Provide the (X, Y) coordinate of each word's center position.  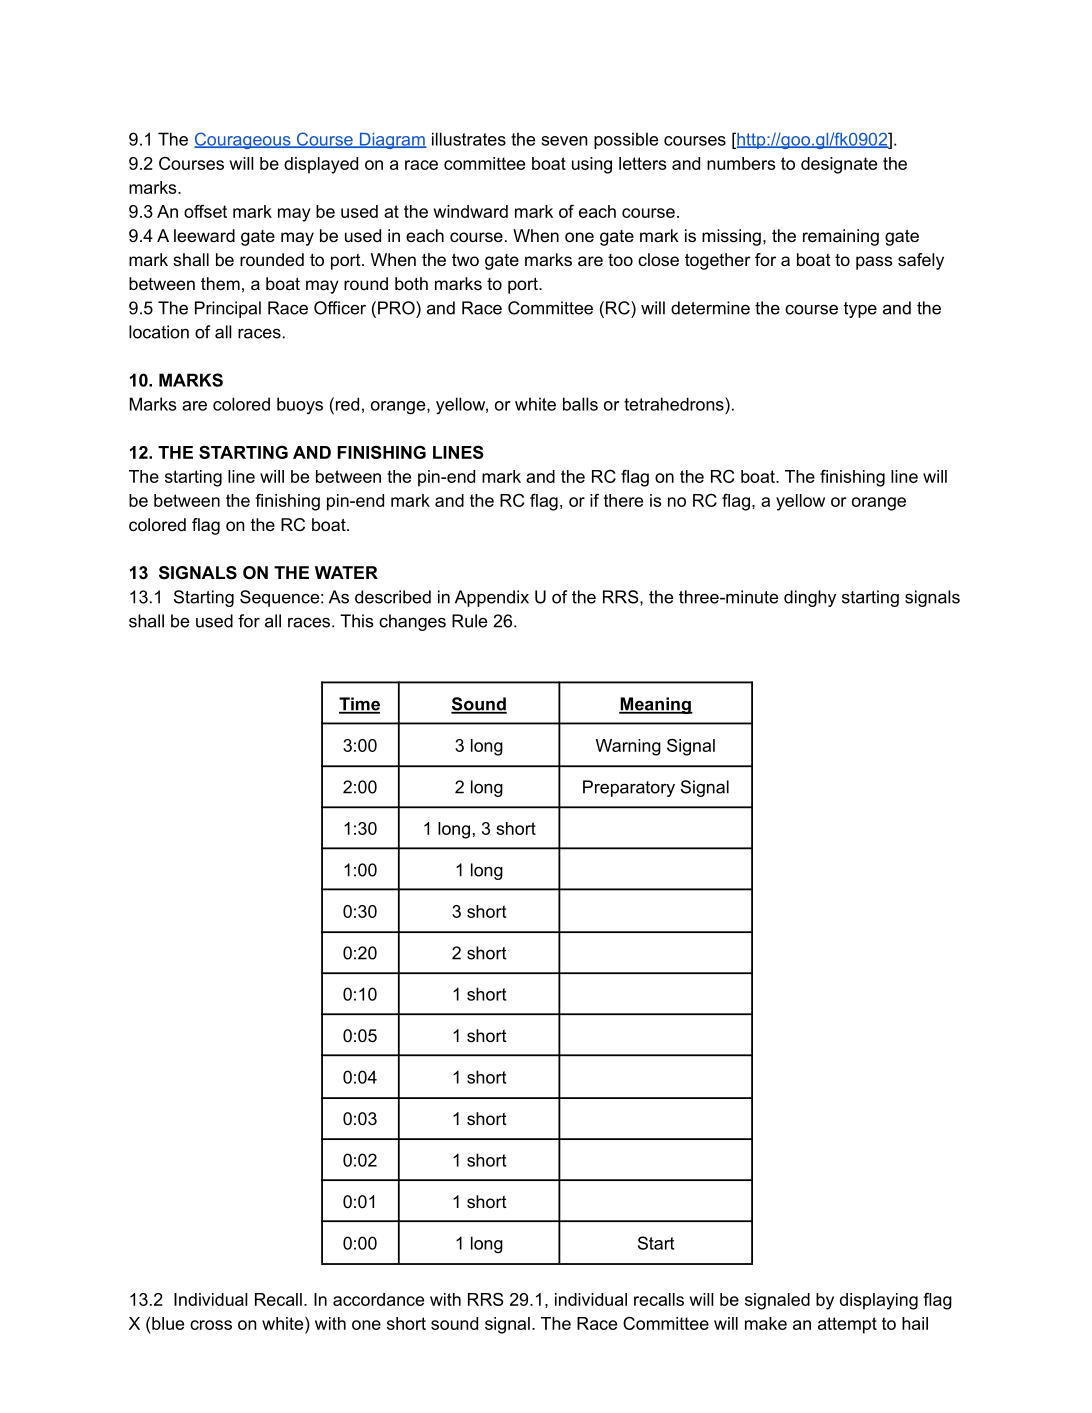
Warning (628, 747)
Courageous (243, 140)
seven (564, 141)
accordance (378, 1299)
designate (839, 165)
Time (359, 705)
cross (211, 1325)
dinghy (810, 598)
